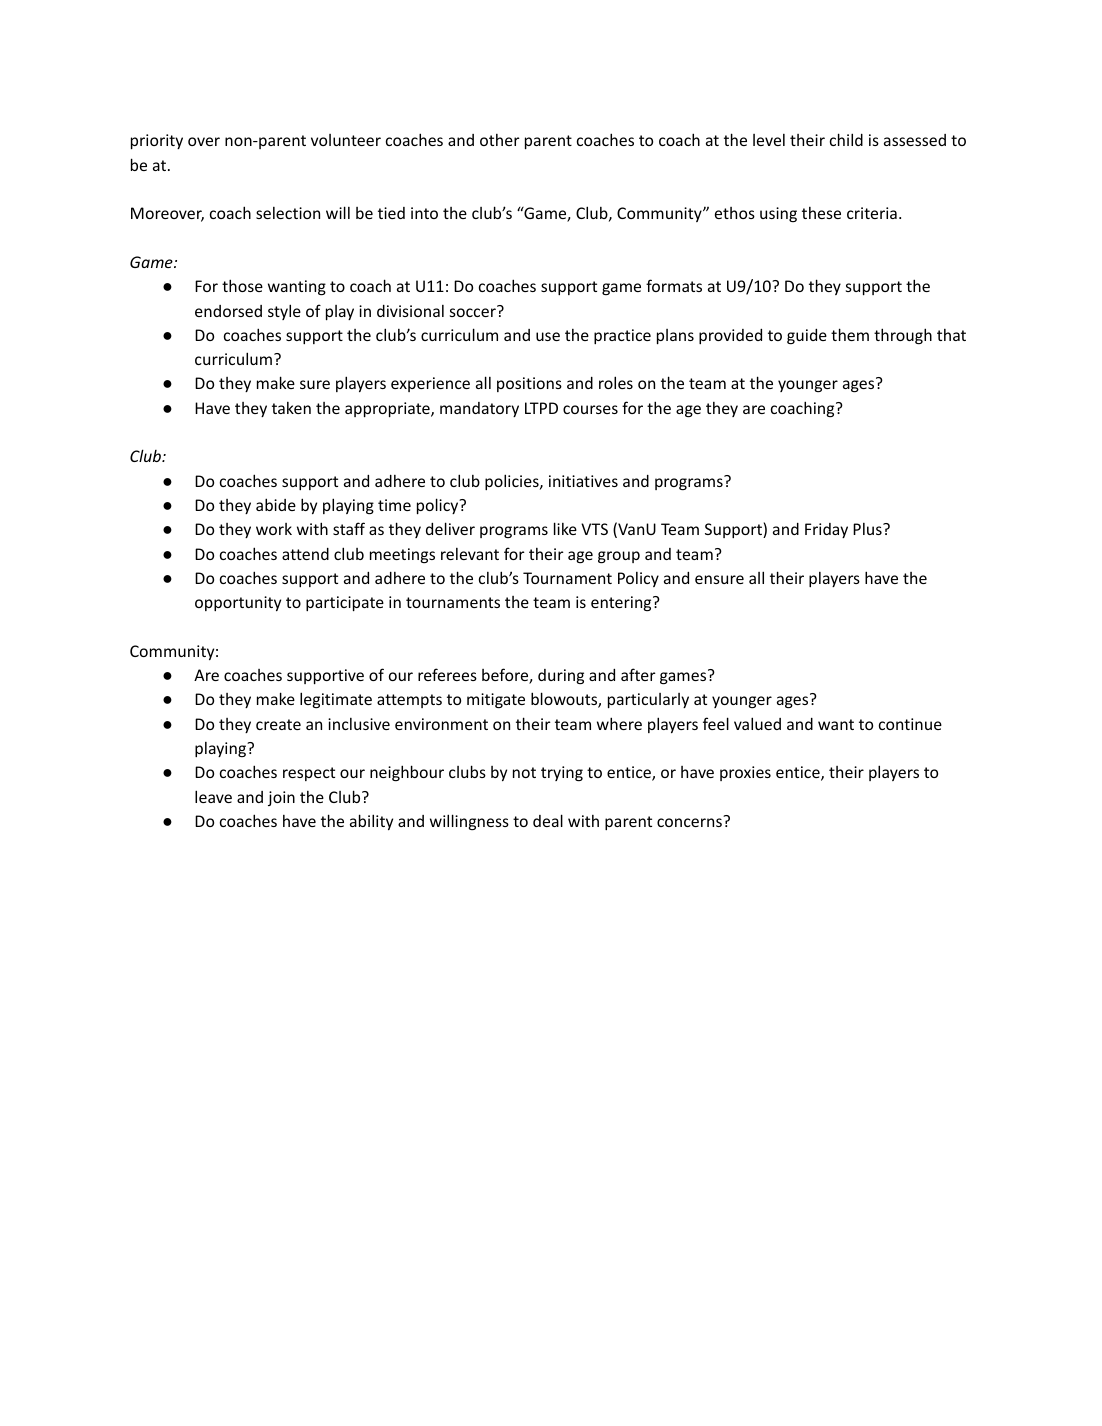 This image has height=1426, width=1102. Describe the element at coordinates (846, 139) in the image. I see `child` at that location.
